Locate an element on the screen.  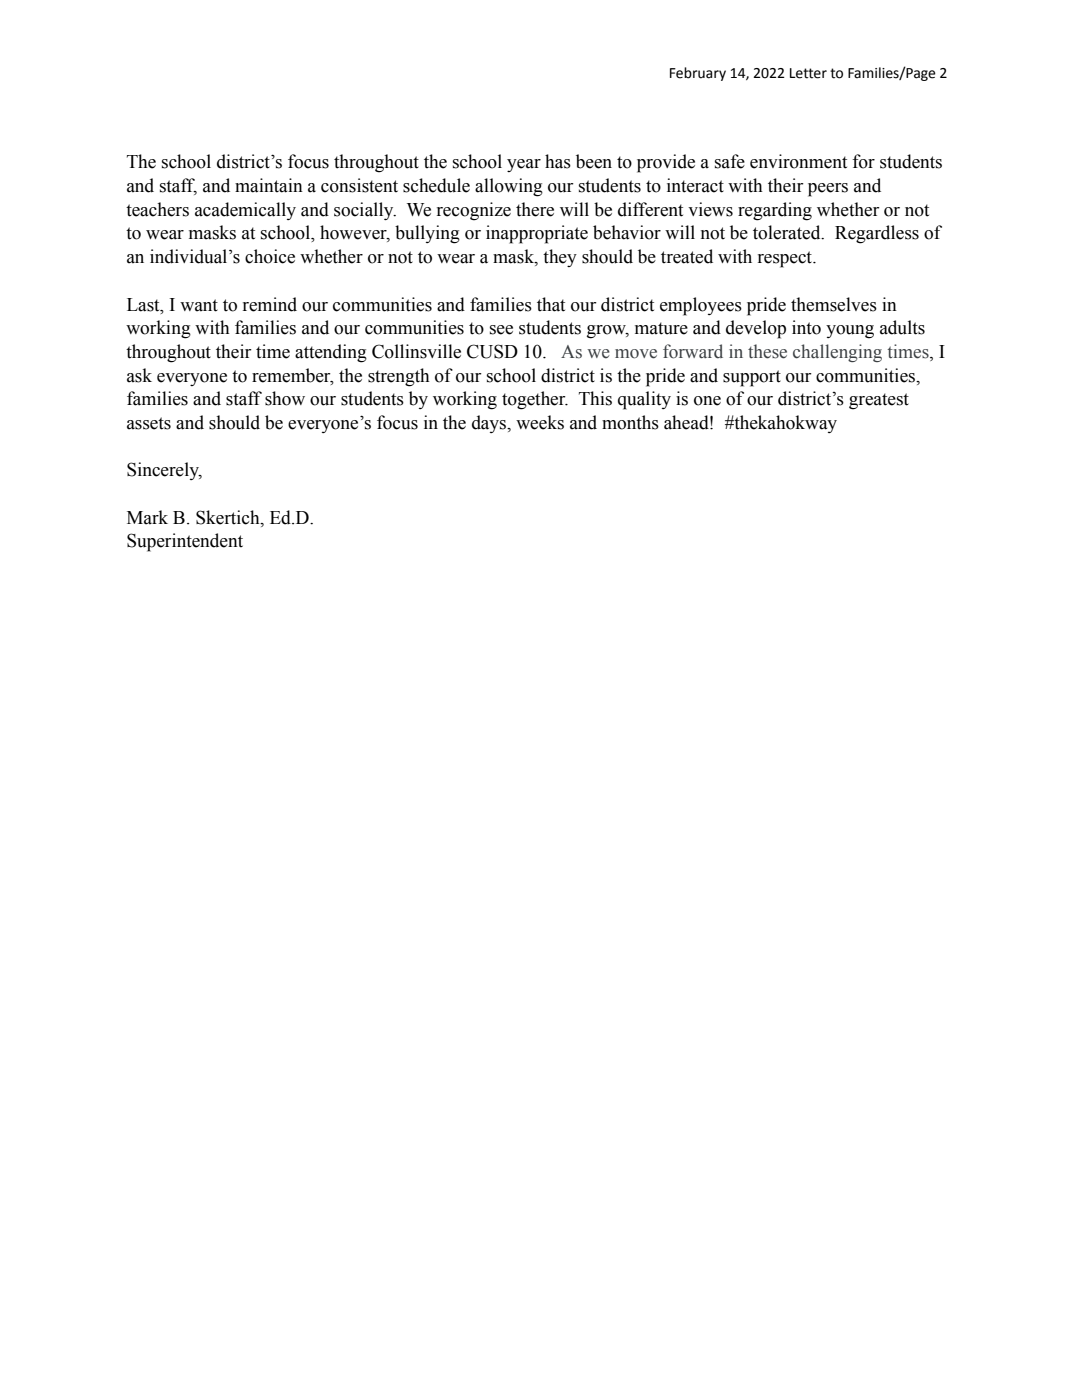
months is located at coordinates (630, 422).
